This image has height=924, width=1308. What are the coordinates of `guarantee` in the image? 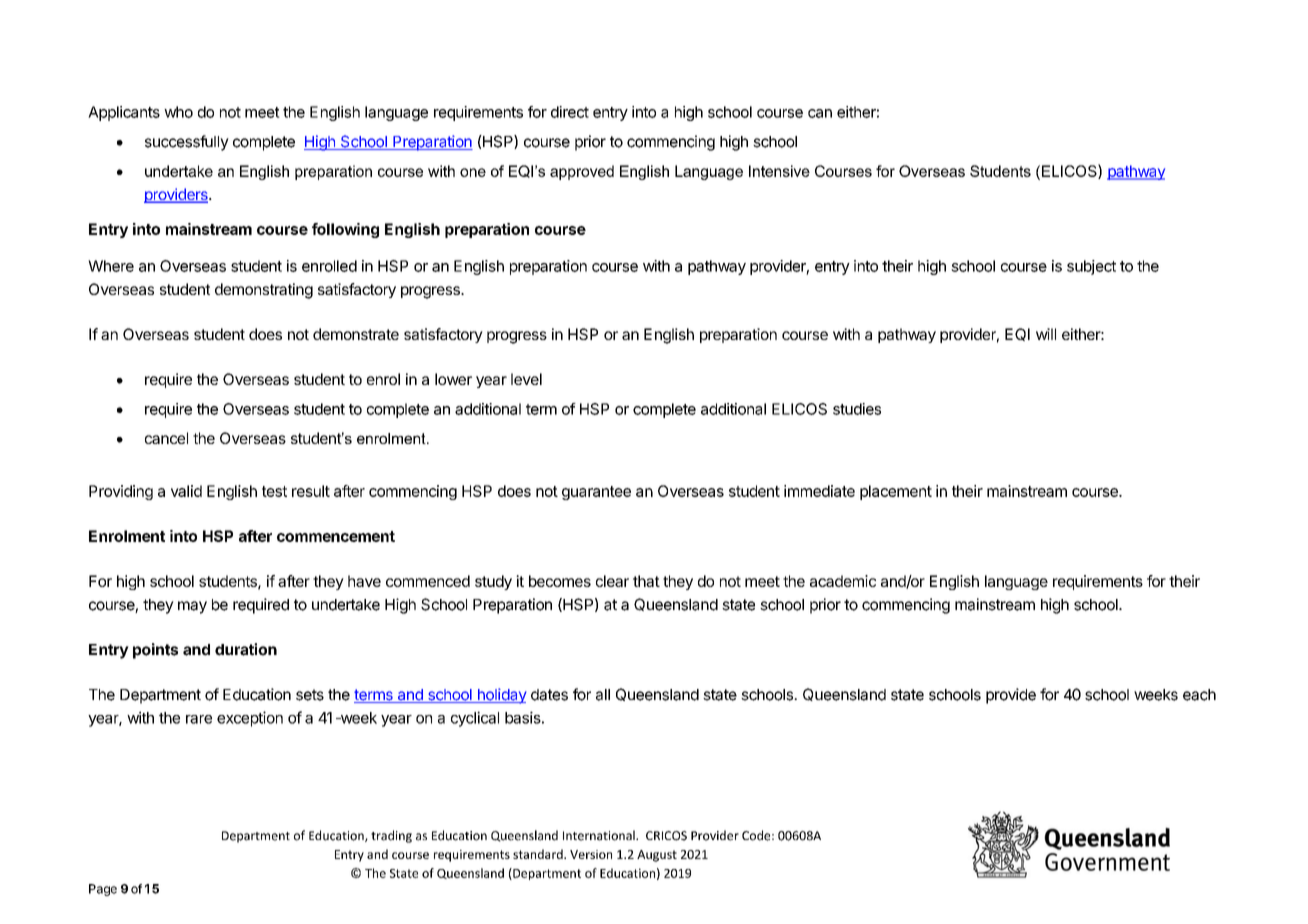 It's located at (596, 493).
